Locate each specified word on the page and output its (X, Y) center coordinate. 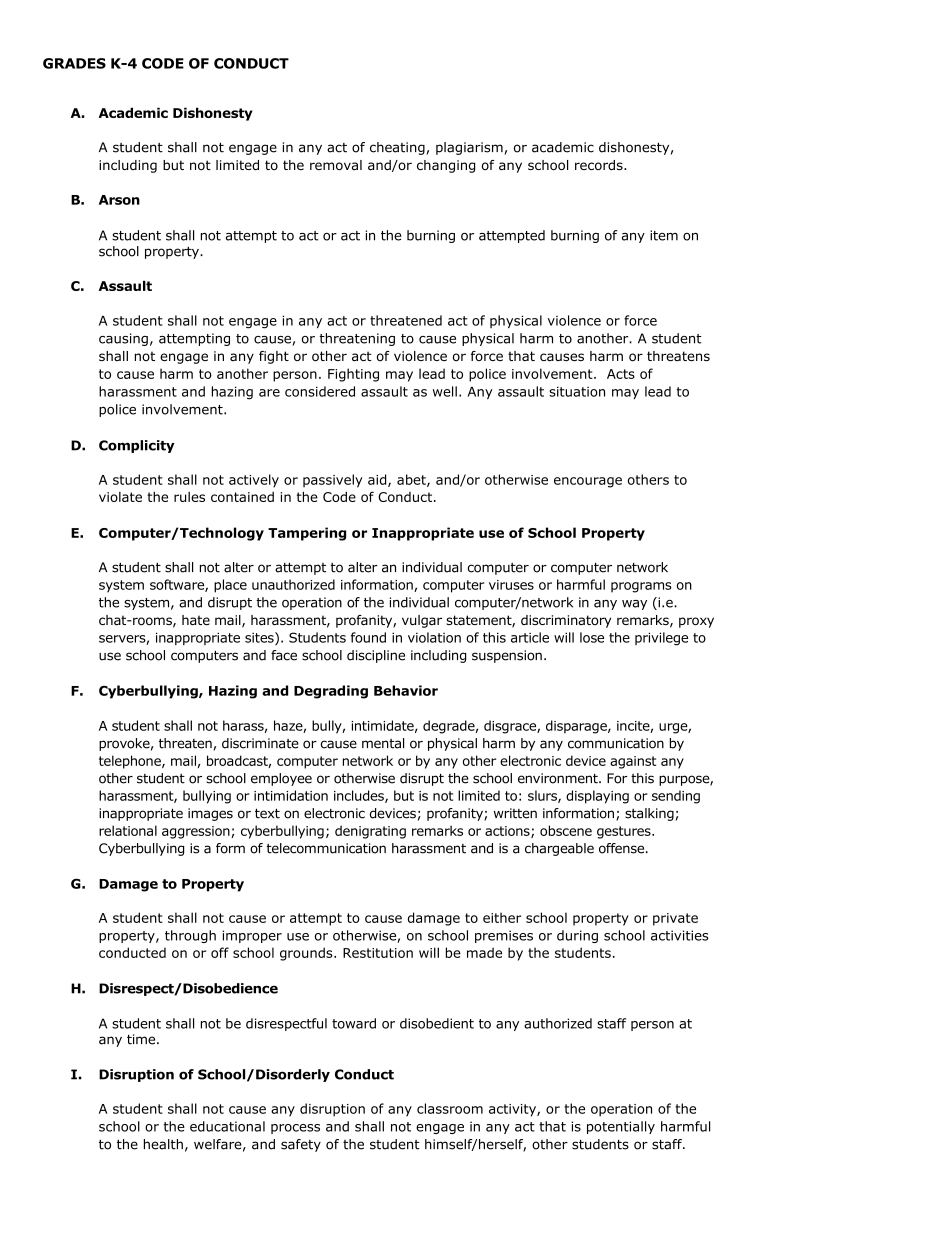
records (600, 165)
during (577, 936)
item (664, 235)
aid (378, 480)
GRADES (74, 63)
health (163, 1144)
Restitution (378, 953)
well (445, 391)
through (190, 936)
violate (120, 497)
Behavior (406, 690)
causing (123, 339)
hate (196, 620)
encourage (588, 482)
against (633, 762)
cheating (397, 148)
